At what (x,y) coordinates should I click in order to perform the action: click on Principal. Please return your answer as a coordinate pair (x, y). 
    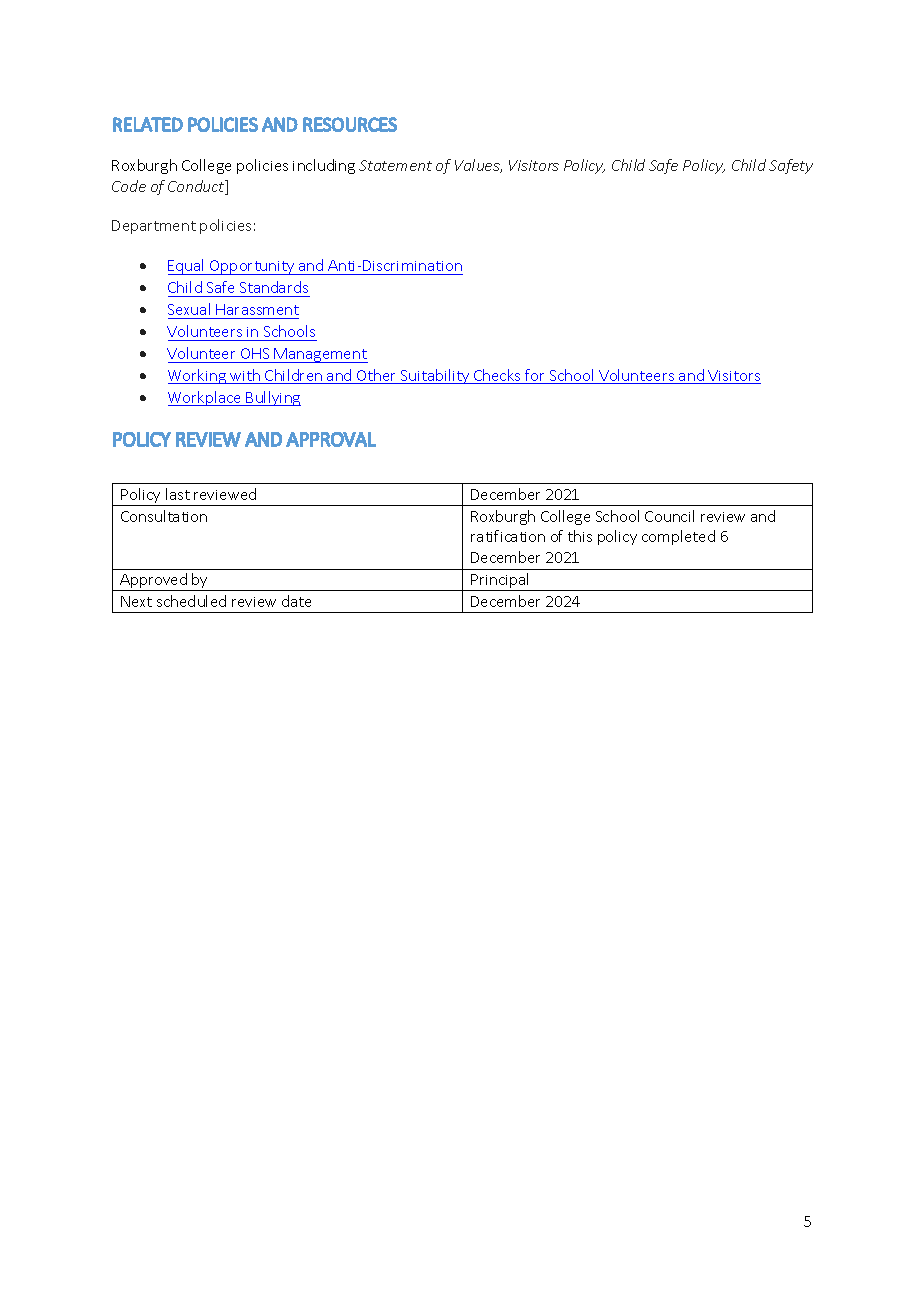
    Looking at the image, I should click on (501, 582).
